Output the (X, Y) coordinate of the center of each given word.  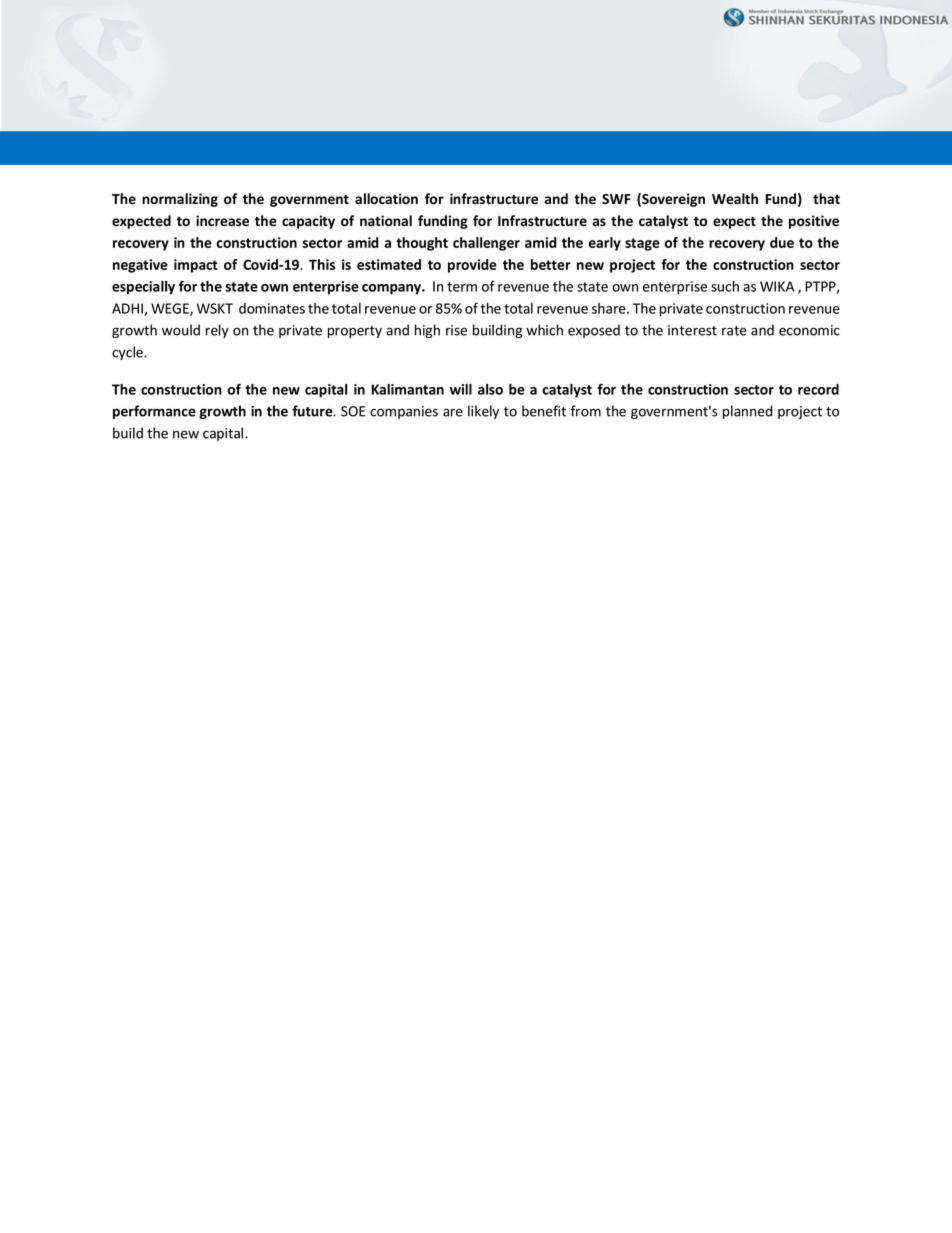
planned (747, 412)
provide (472, 266)
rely (217, 331)
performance (154, 412)
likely (483, 412)
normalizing (180, 200)
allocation (386, 198)
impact (196, 266)
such (725, 286)
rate (734, 331)
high (427, 331)
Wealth (735, 198)
